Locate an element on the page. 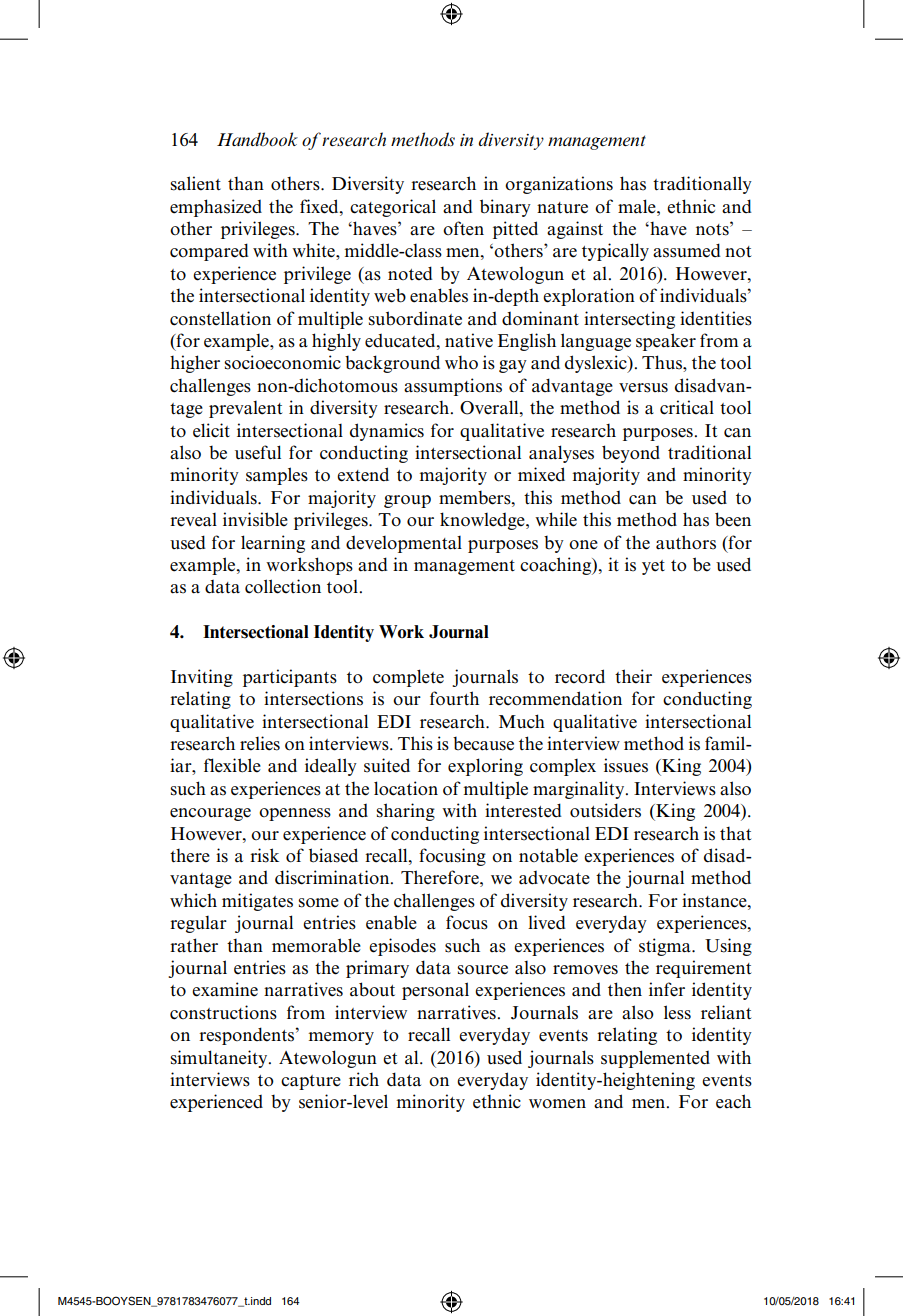 This image has width=903, height=1316. often is located at coordinates (463, 228).
